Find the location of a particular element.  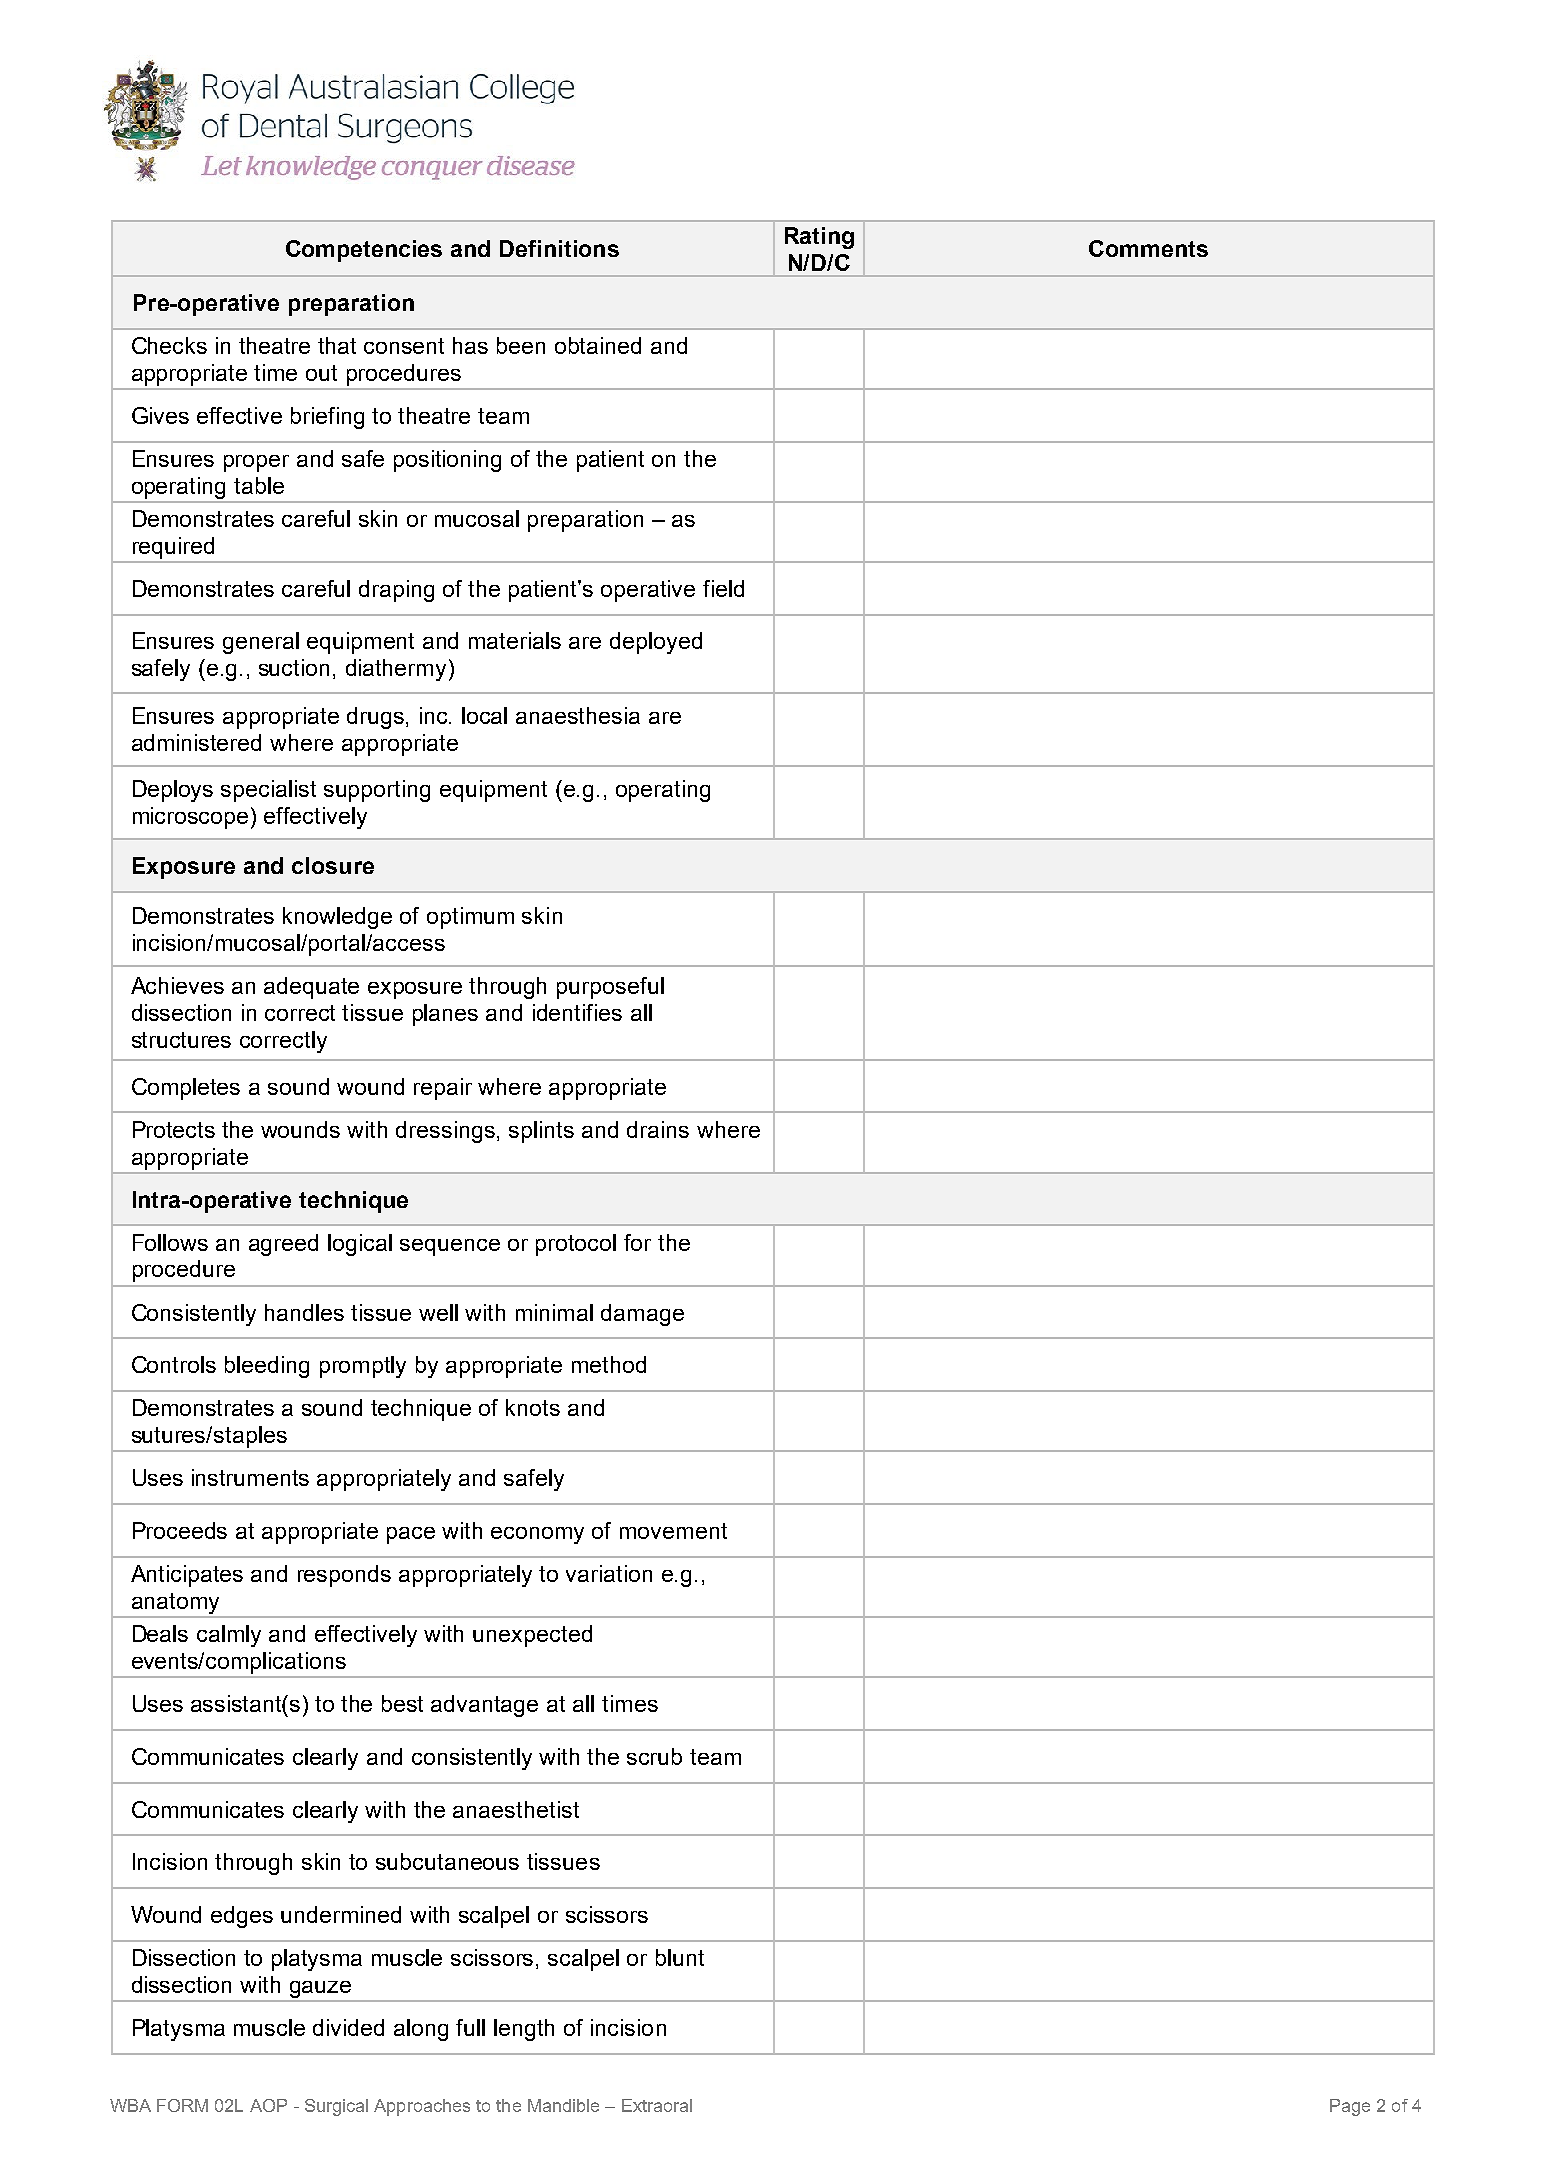

Page is located at coordinates (1350, 2107).
